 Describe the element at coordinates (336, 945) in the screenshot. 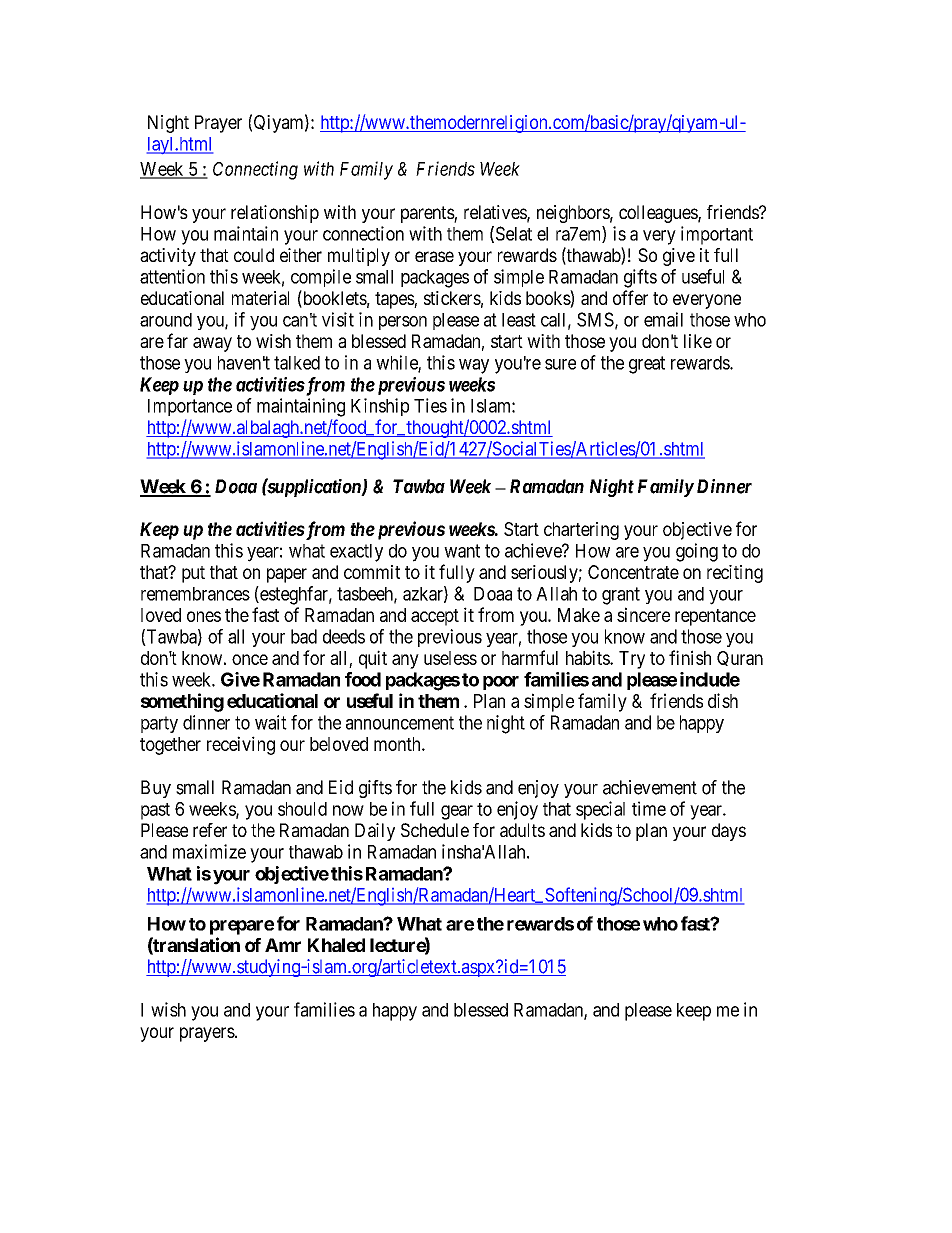

I see `Khaled` at that location.
